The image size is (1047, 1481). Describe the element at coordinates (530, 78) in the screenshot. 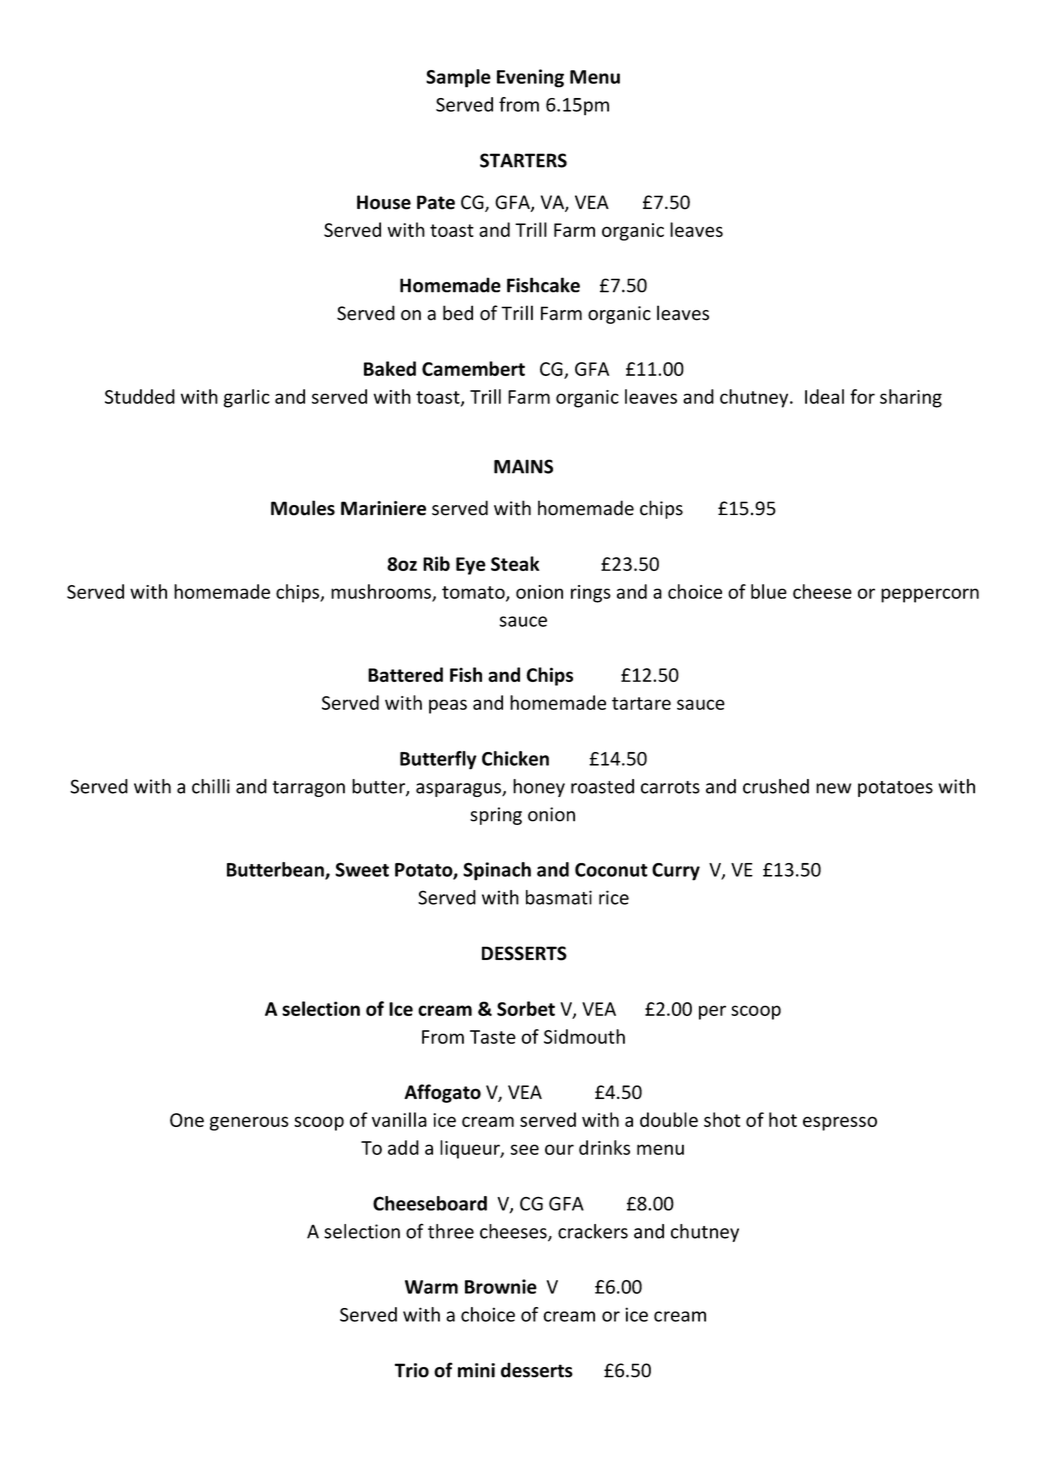

I see `Evening` at that location.
